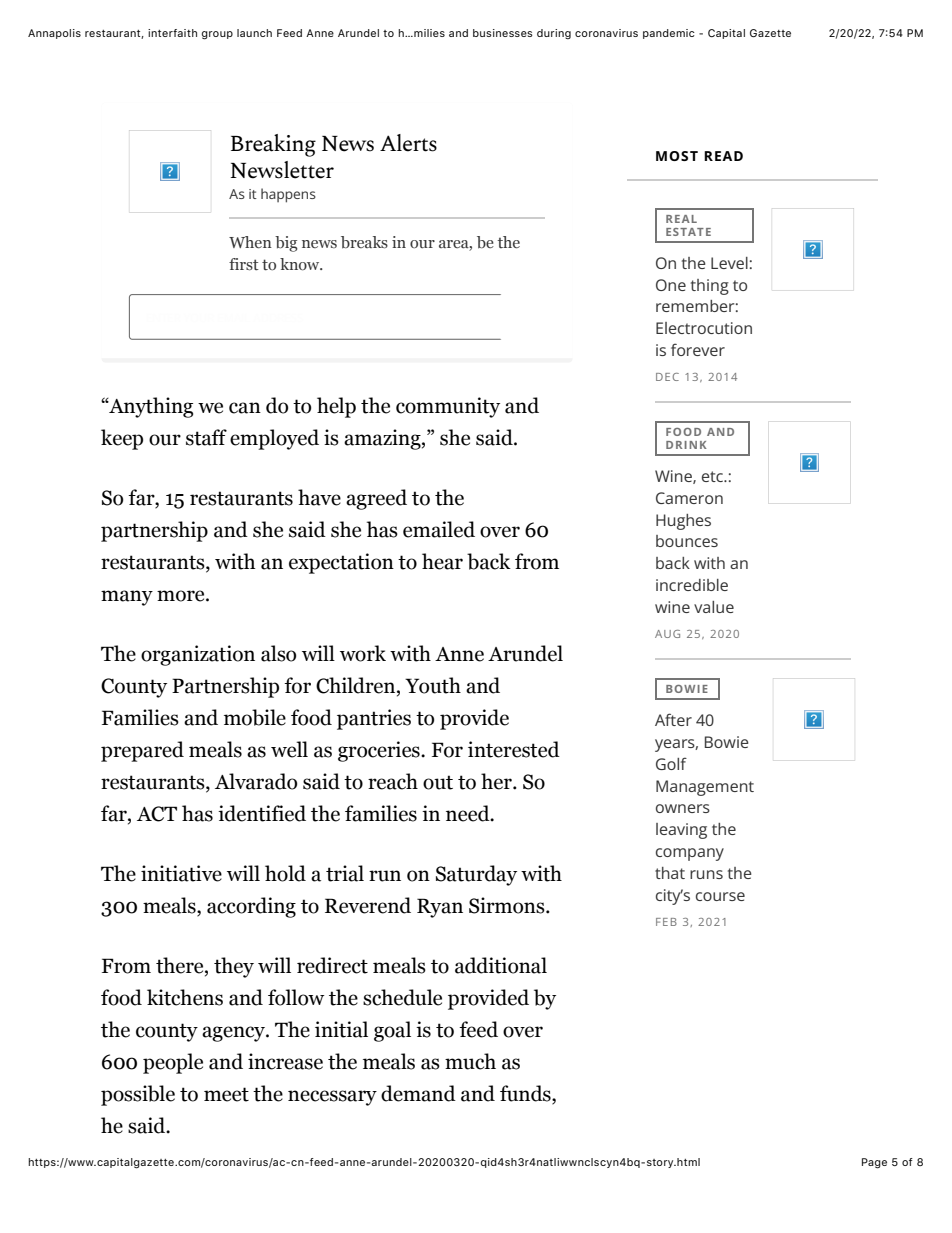 The image size is (952, 1233). Describe the element at coordinates (874, 1163) in the page. I see `Page` at that location.
